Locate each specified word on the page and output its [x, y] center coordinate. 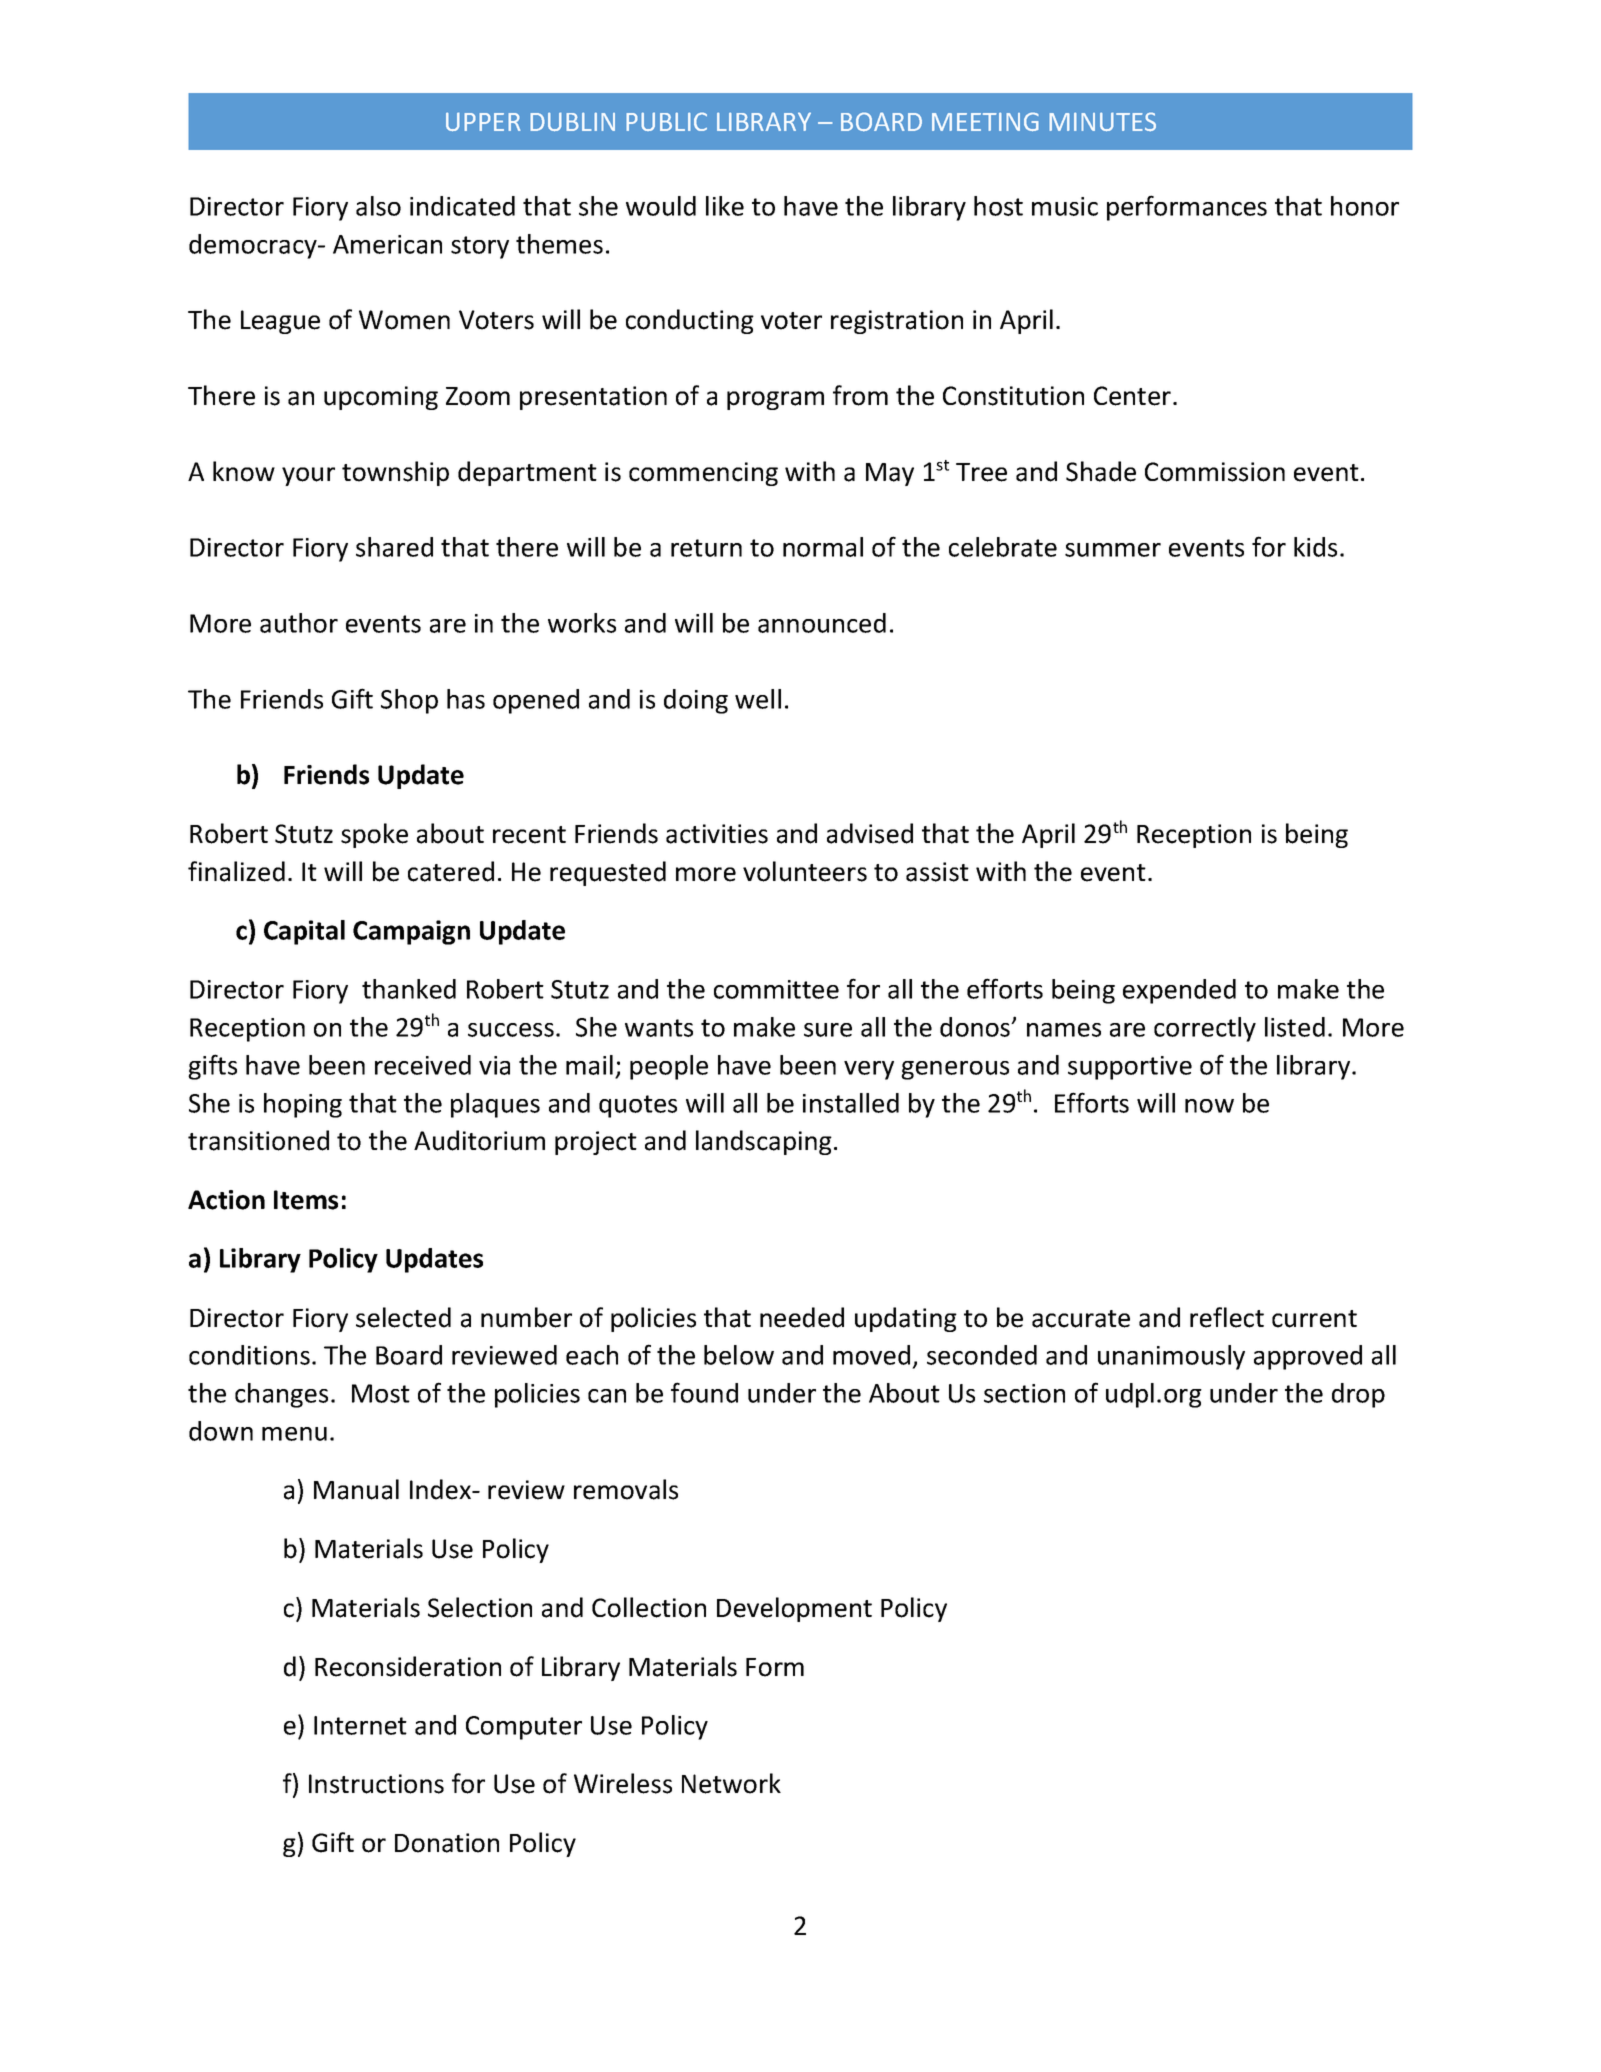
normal [823, 547]
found [704, 1392]
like [725, 206]
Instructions [376, 1784]
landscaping [764, 1142]
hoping [303, 1105]
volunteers [805, 871]
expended [1179, 991]
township [395, 473]
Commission [1215, 472]
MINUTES [1102, 122]
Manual [356, 1489]
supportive [1130, 1068]
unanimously [1171, 1357]
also [378, 206]
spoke [374, 835]
